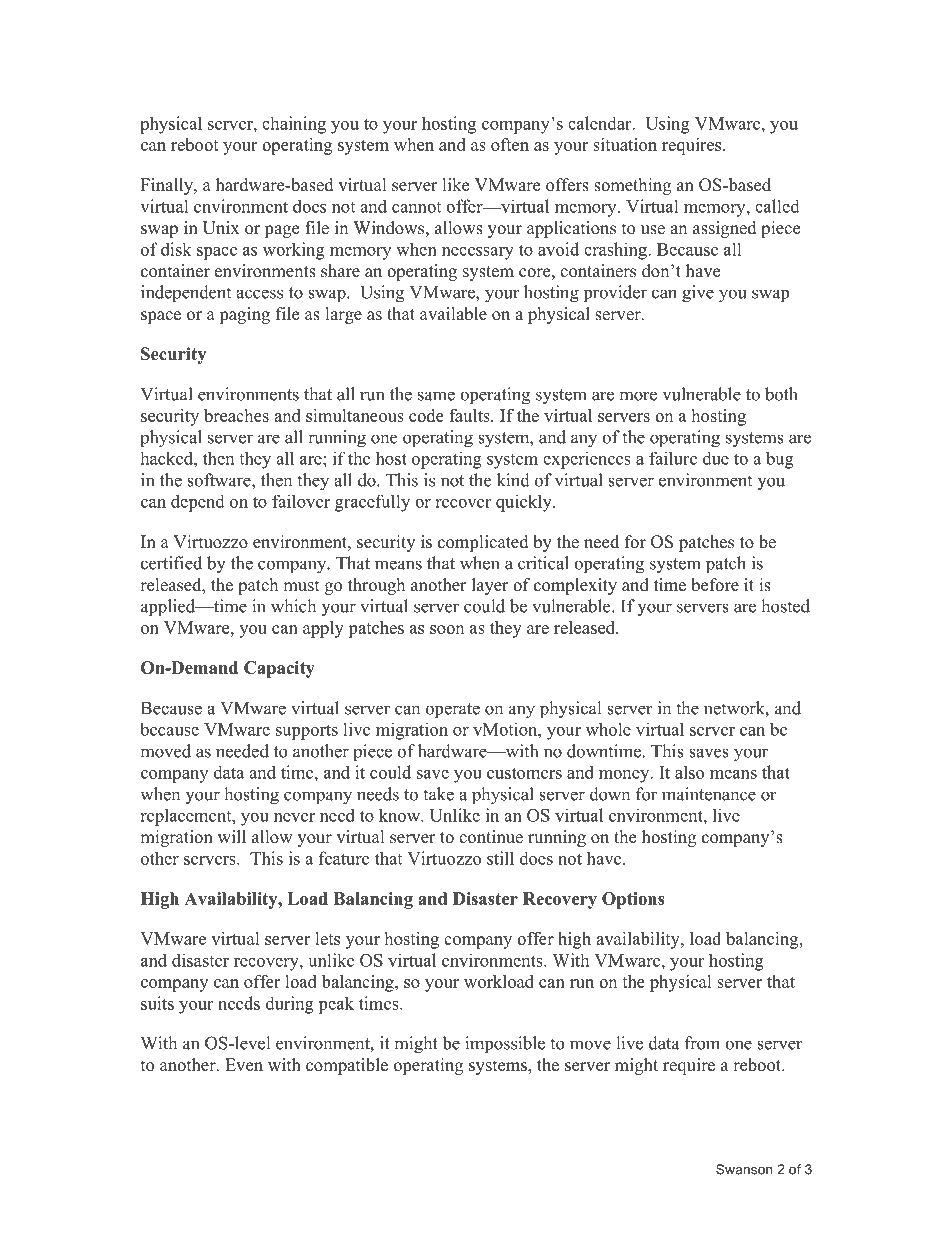  I want to click on breaches, so click(236, 415).
